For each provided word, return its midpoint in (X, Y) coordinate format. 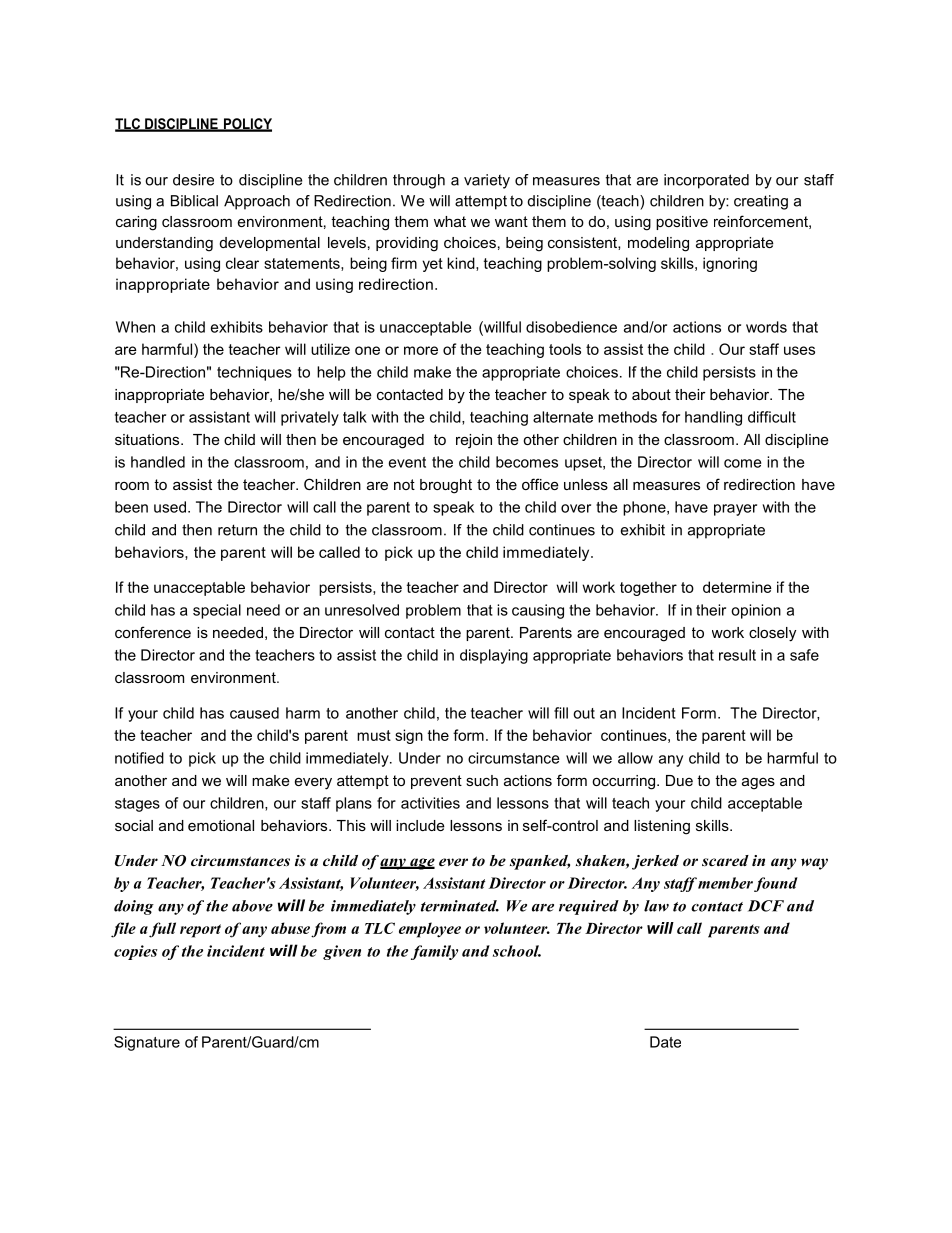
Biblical (194, 201)
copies (136, 952)
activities (430, 803)
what (450, 221)
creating (761, 202)
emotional (221, 825)
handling (713, 418)
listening (662, 827)
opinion (756, 611)
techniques (254, 373)
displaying (494, 656)
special (217, 611)
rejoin (474, 441)
